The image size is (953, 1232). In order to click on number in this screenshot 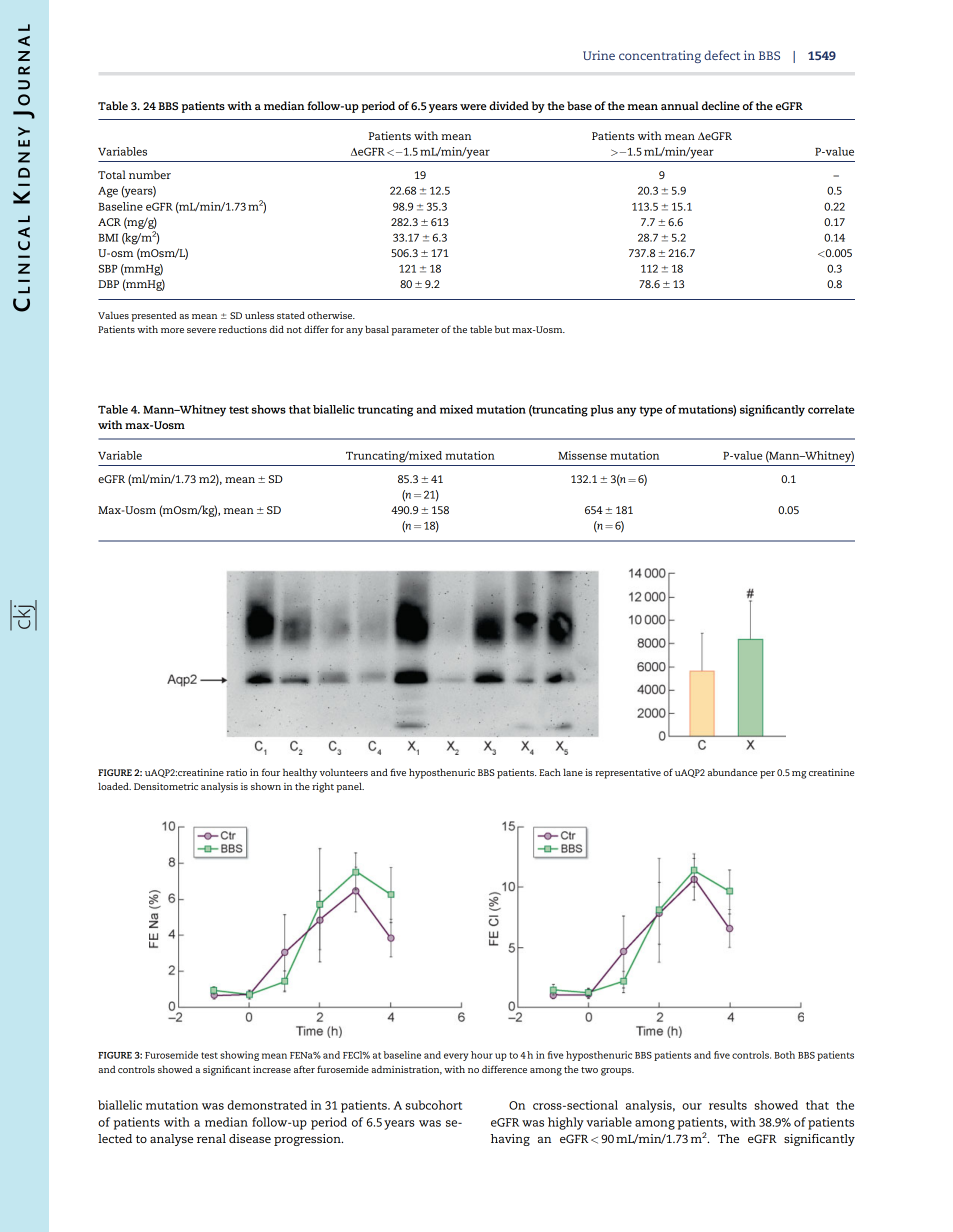, I will do `click(150, 174)`.
